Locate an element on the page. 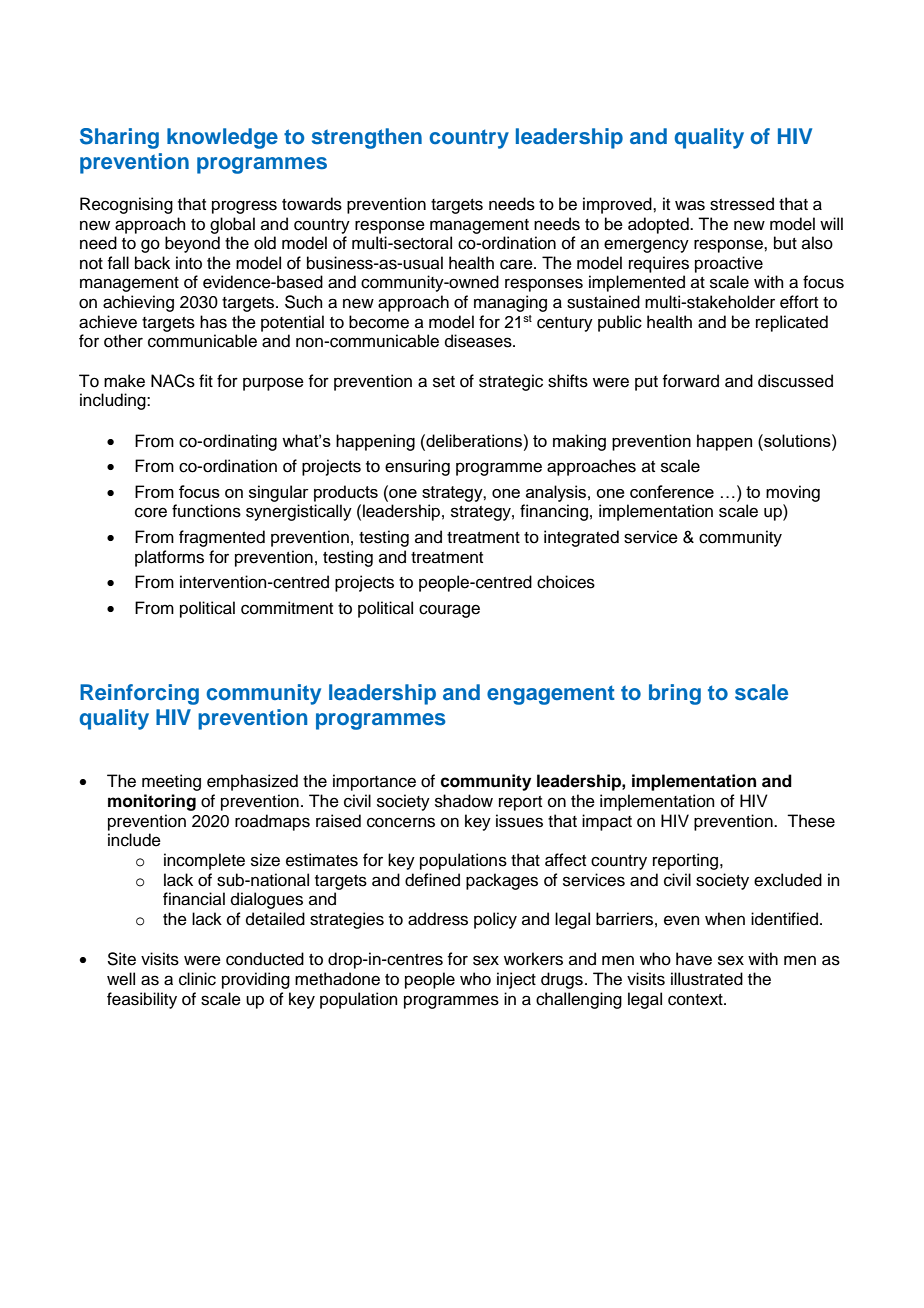 This page has width=924, height=1308. replicated is located at coordinates (792, 323).
